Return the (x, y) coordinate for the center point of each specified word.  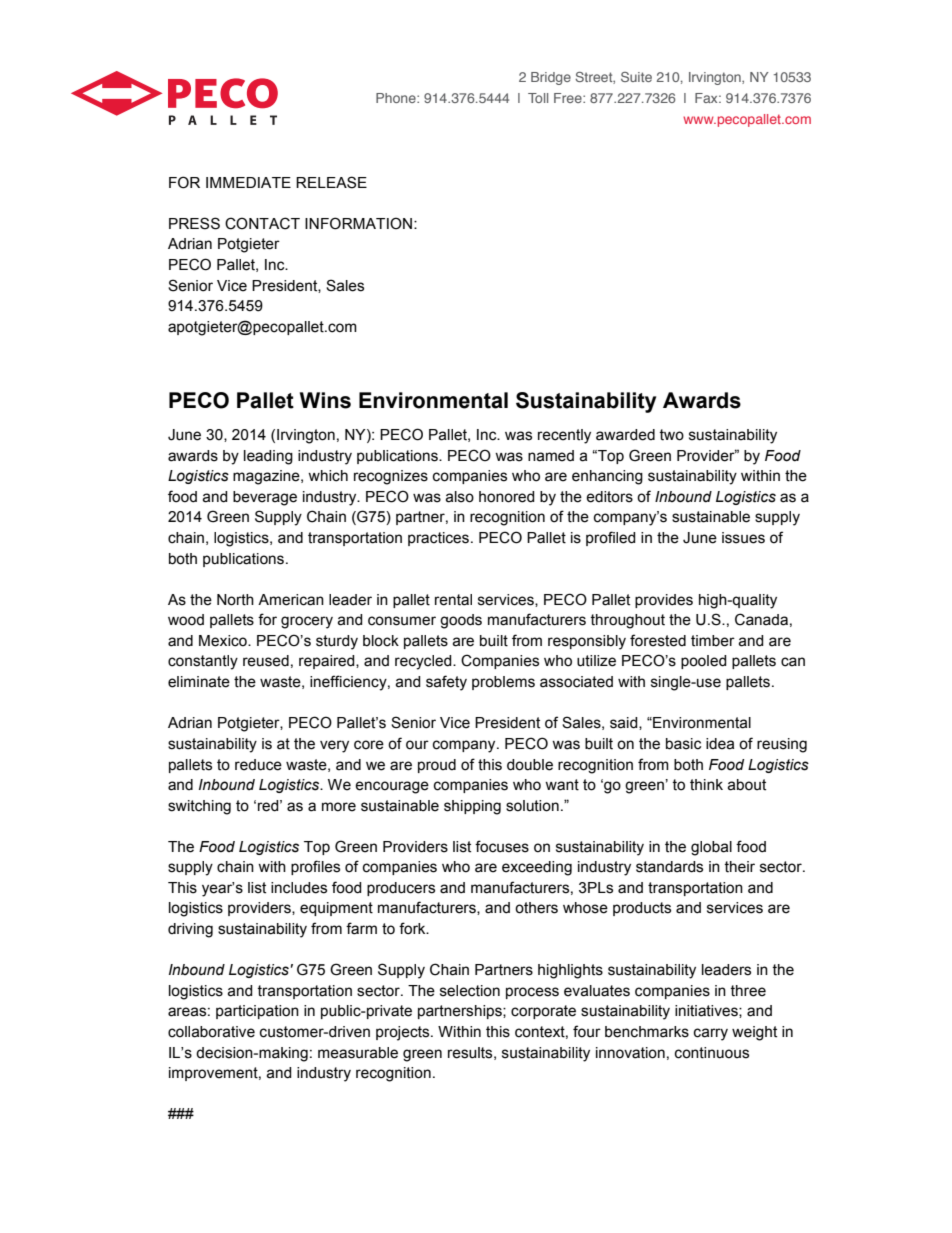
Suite (636, 77)
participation (257, 1012)
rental (453, 600)
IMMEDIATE (248, 182)
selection (470, 991)
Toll (538, 98)
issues (743, 538)
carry (711, 1034)
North (235, 600)
